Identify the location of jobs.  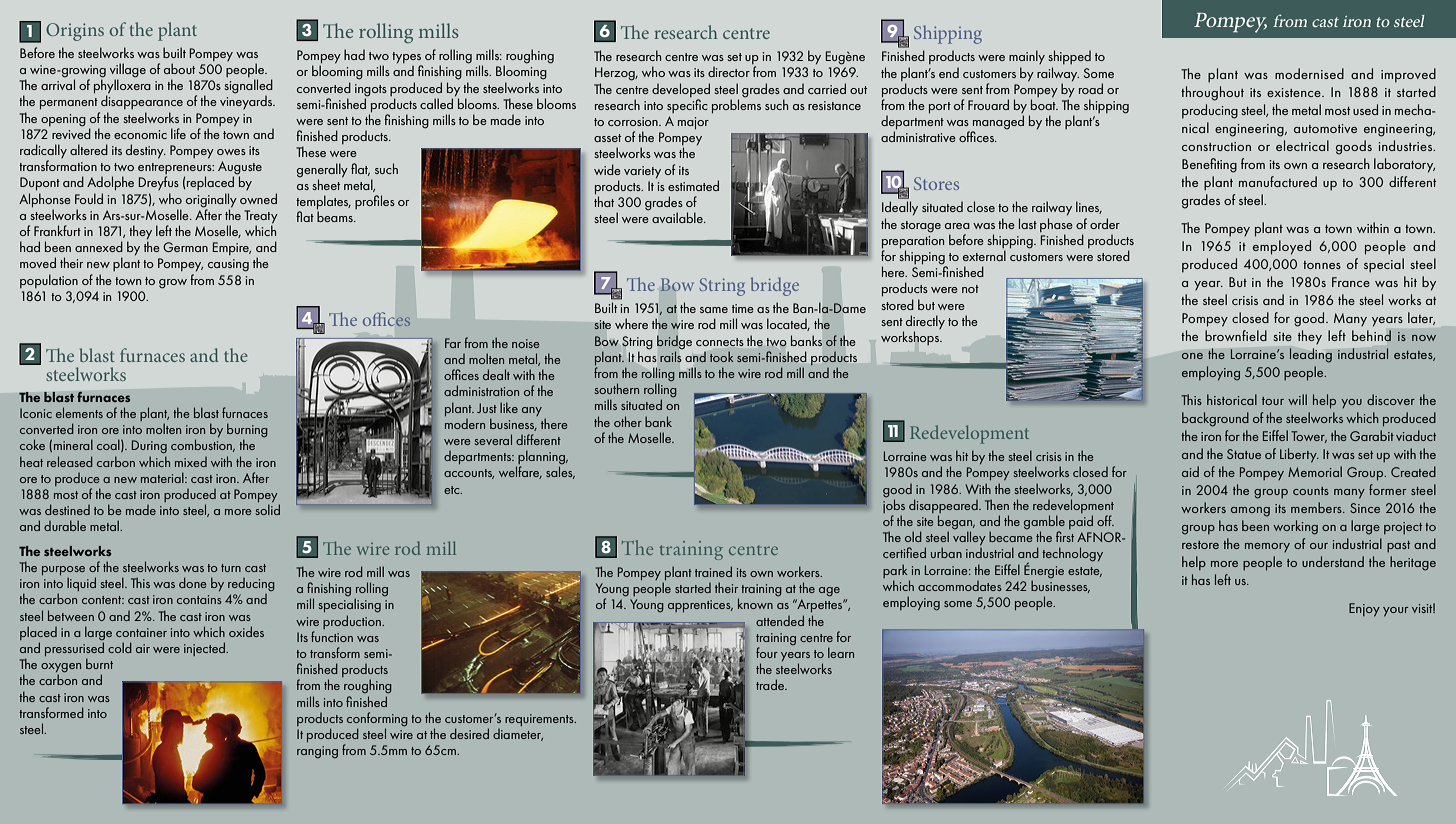
(894, 506).
